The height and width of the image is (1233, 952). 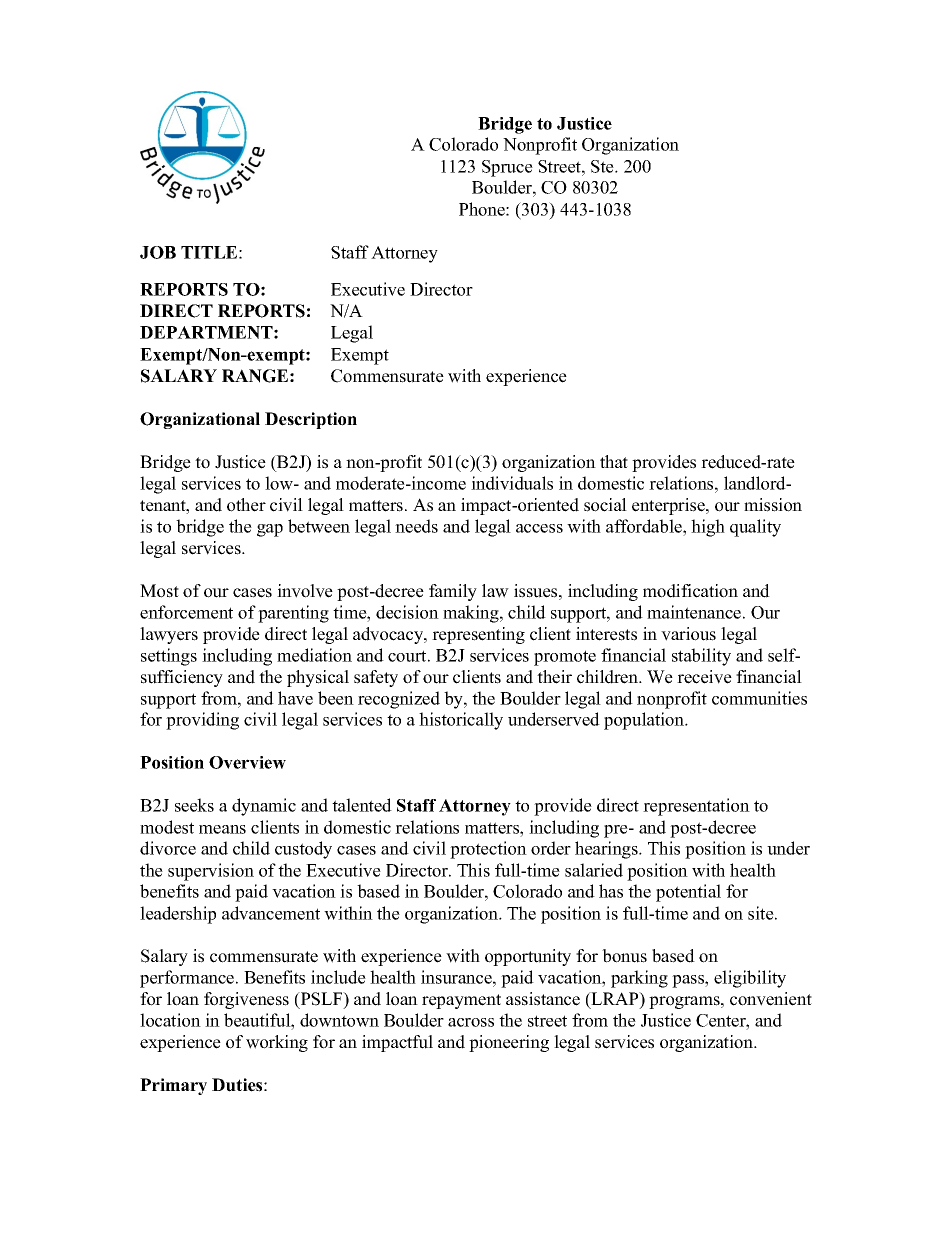 I want to click on various, so click(x=688, y=634).
